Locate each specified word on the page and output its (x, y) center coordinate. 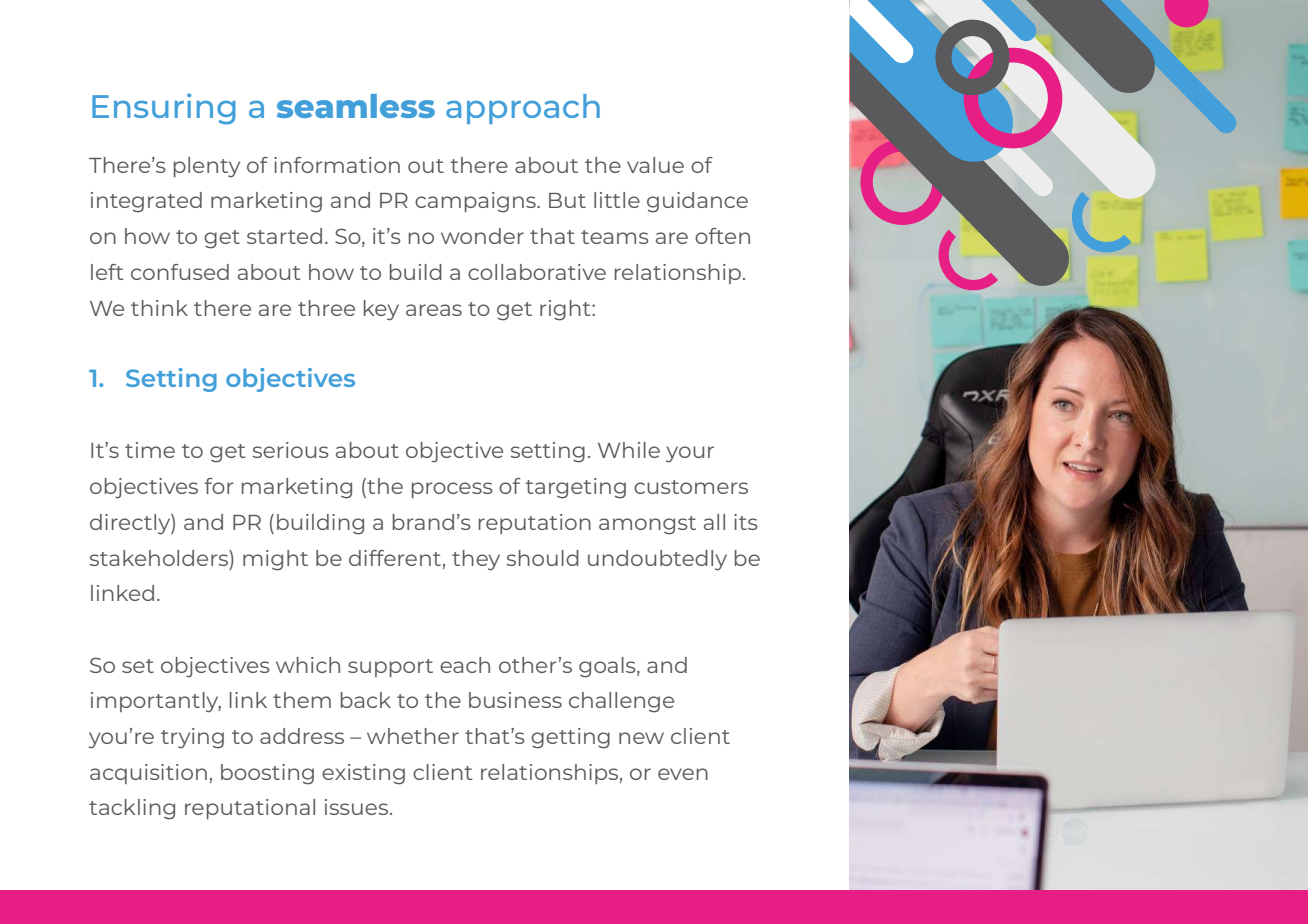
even (683, 774)
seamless (356, 106)
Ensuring (164, 109)
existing (363, 774)
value (655, 165)
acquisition (148, 774)
